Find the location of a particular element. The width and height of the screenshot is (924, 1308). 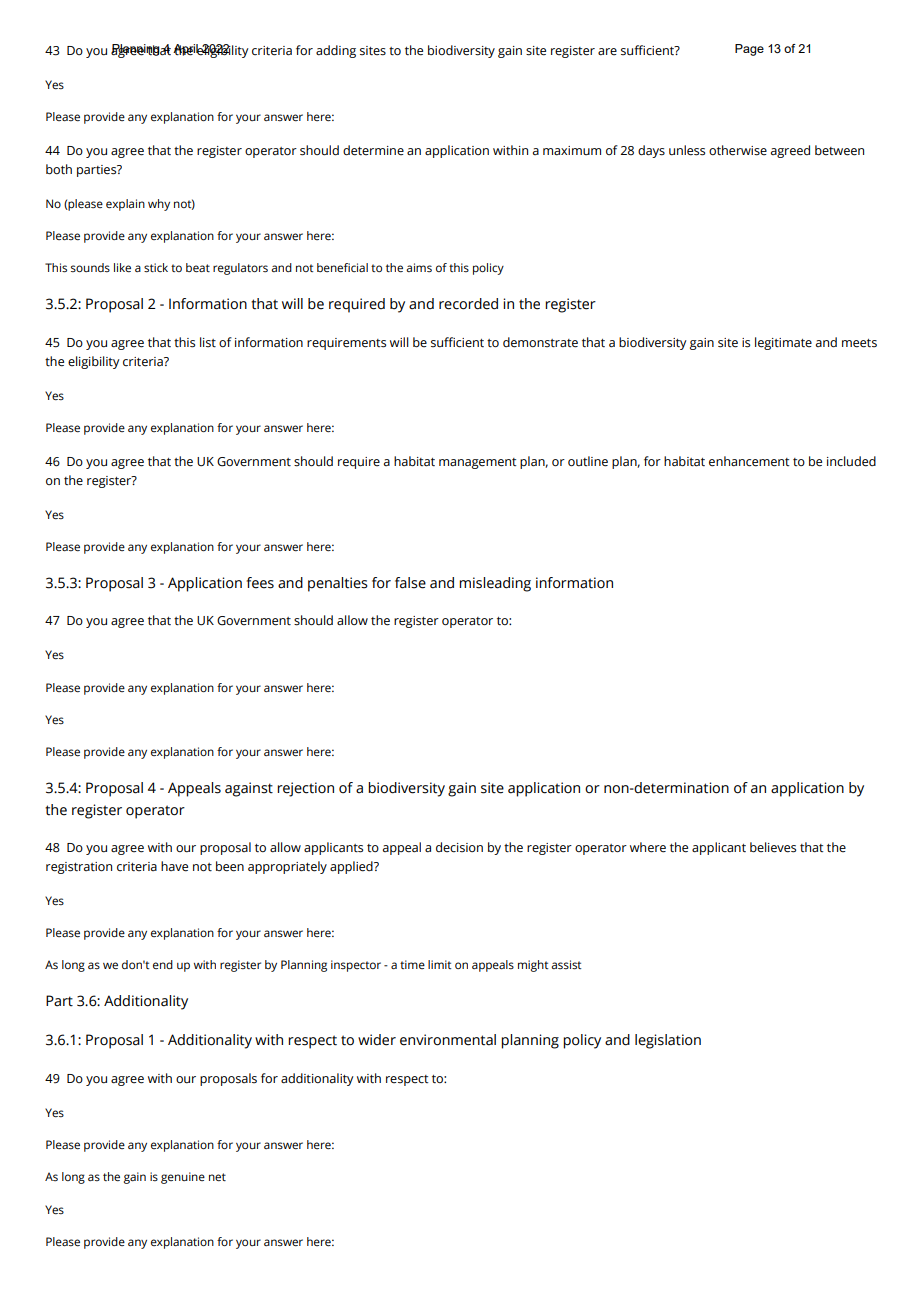

environmental is located at coordinates (448, 1040).
